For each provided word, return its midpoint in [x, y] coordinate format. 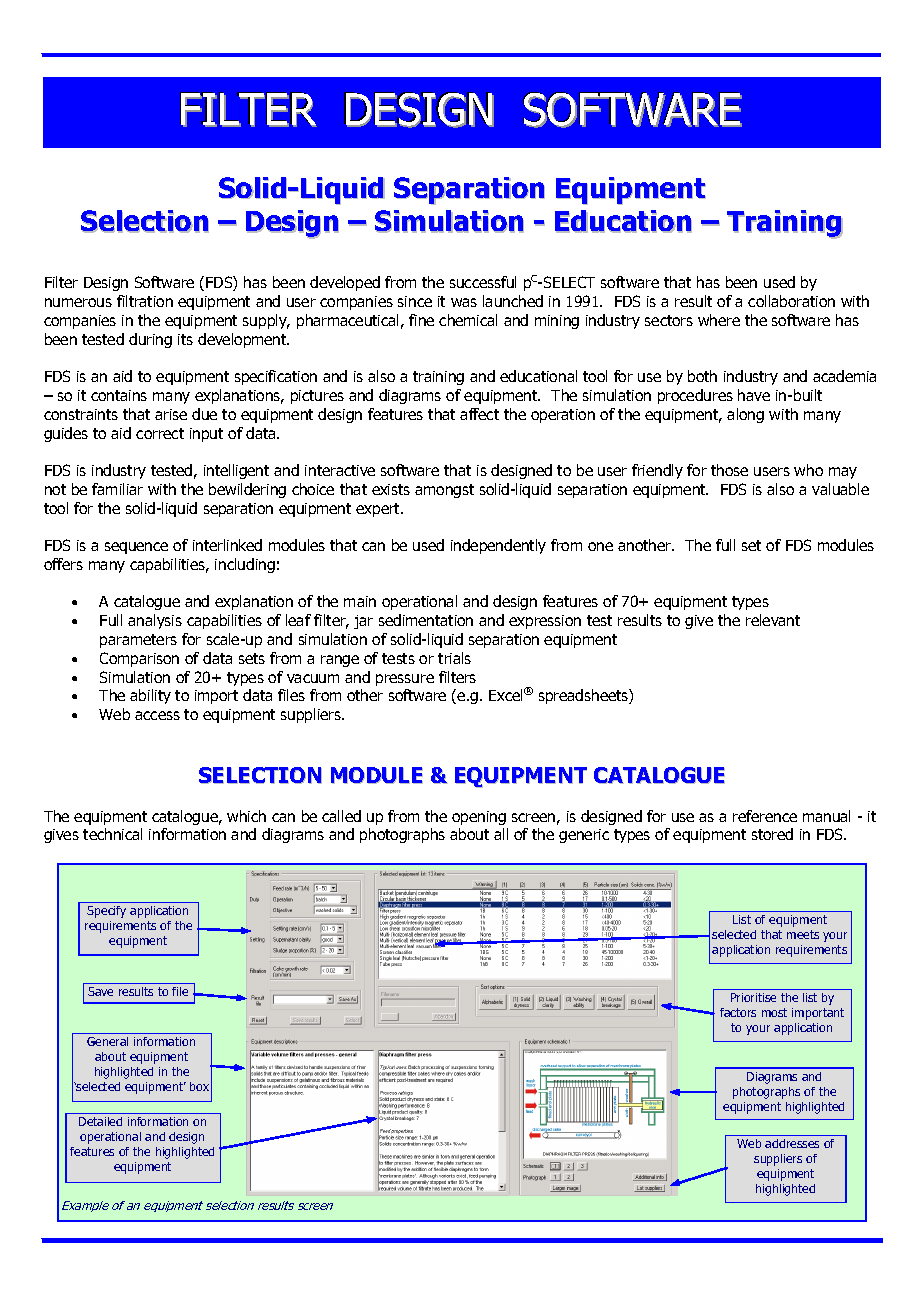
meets [803, 934]
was [464, 302]
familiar [117, 489]
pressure [405, 680]
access [157, 715]
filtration [145, 301]
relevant [773, 620]
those [729, 470]
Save [100, 991]
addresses [792, 1143]
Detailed [100, 1121]
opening [479, 818]
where [719, 320]
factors [738, 1012]
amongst [444, 491]
